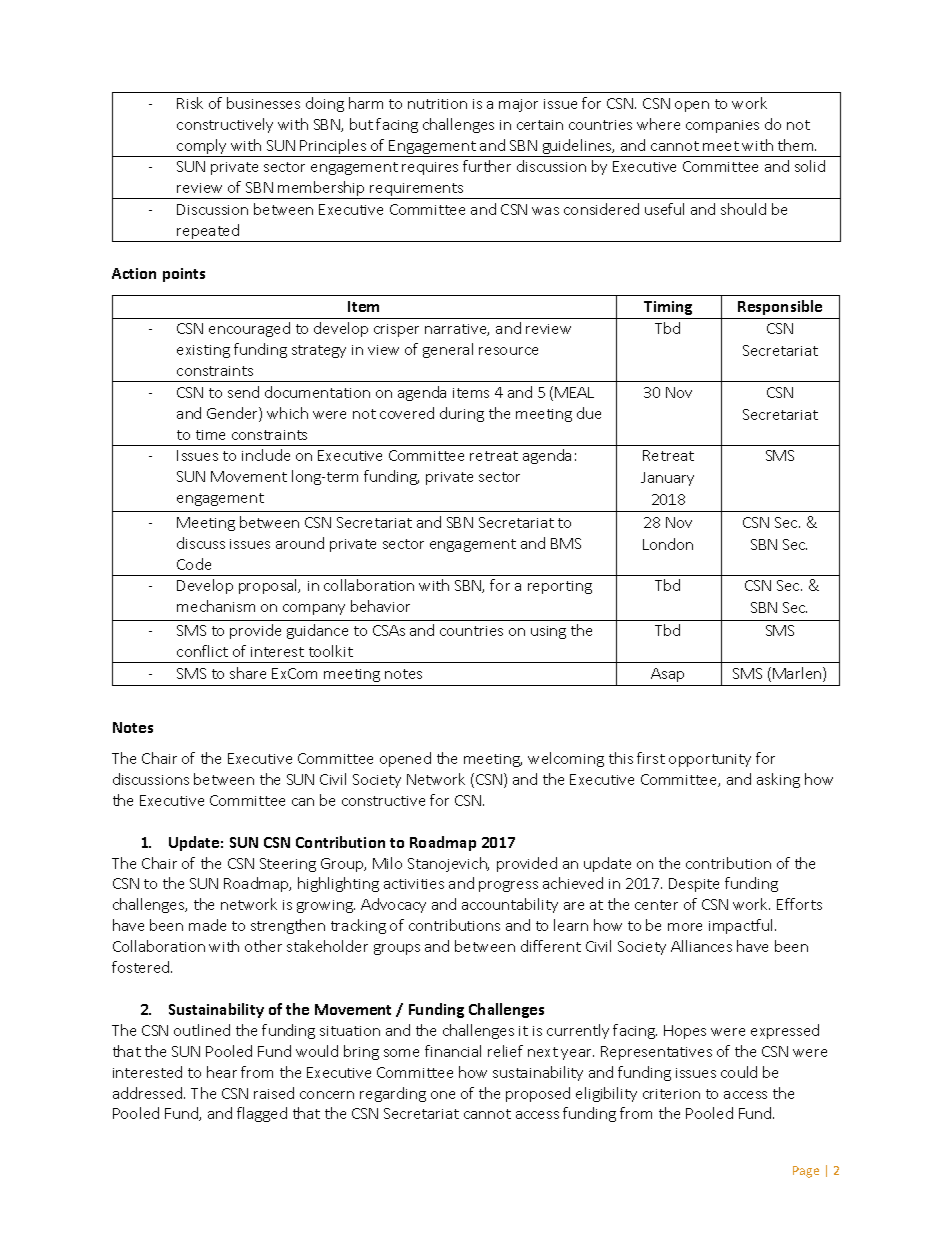  I want to click on Despite, so click(694, 885).
